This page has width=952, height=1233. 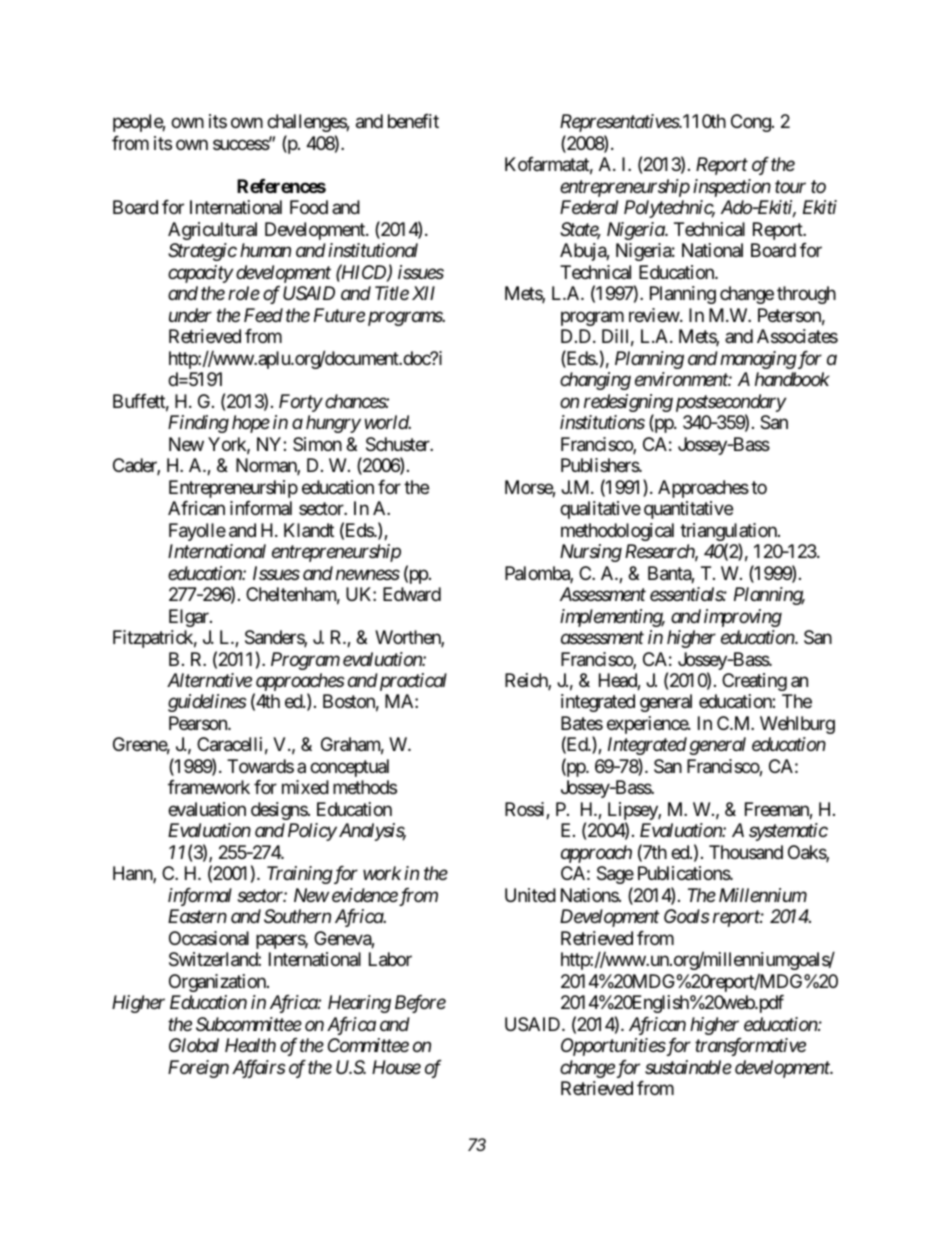 I want to click on Thousand, so click(x=746, y=852).
